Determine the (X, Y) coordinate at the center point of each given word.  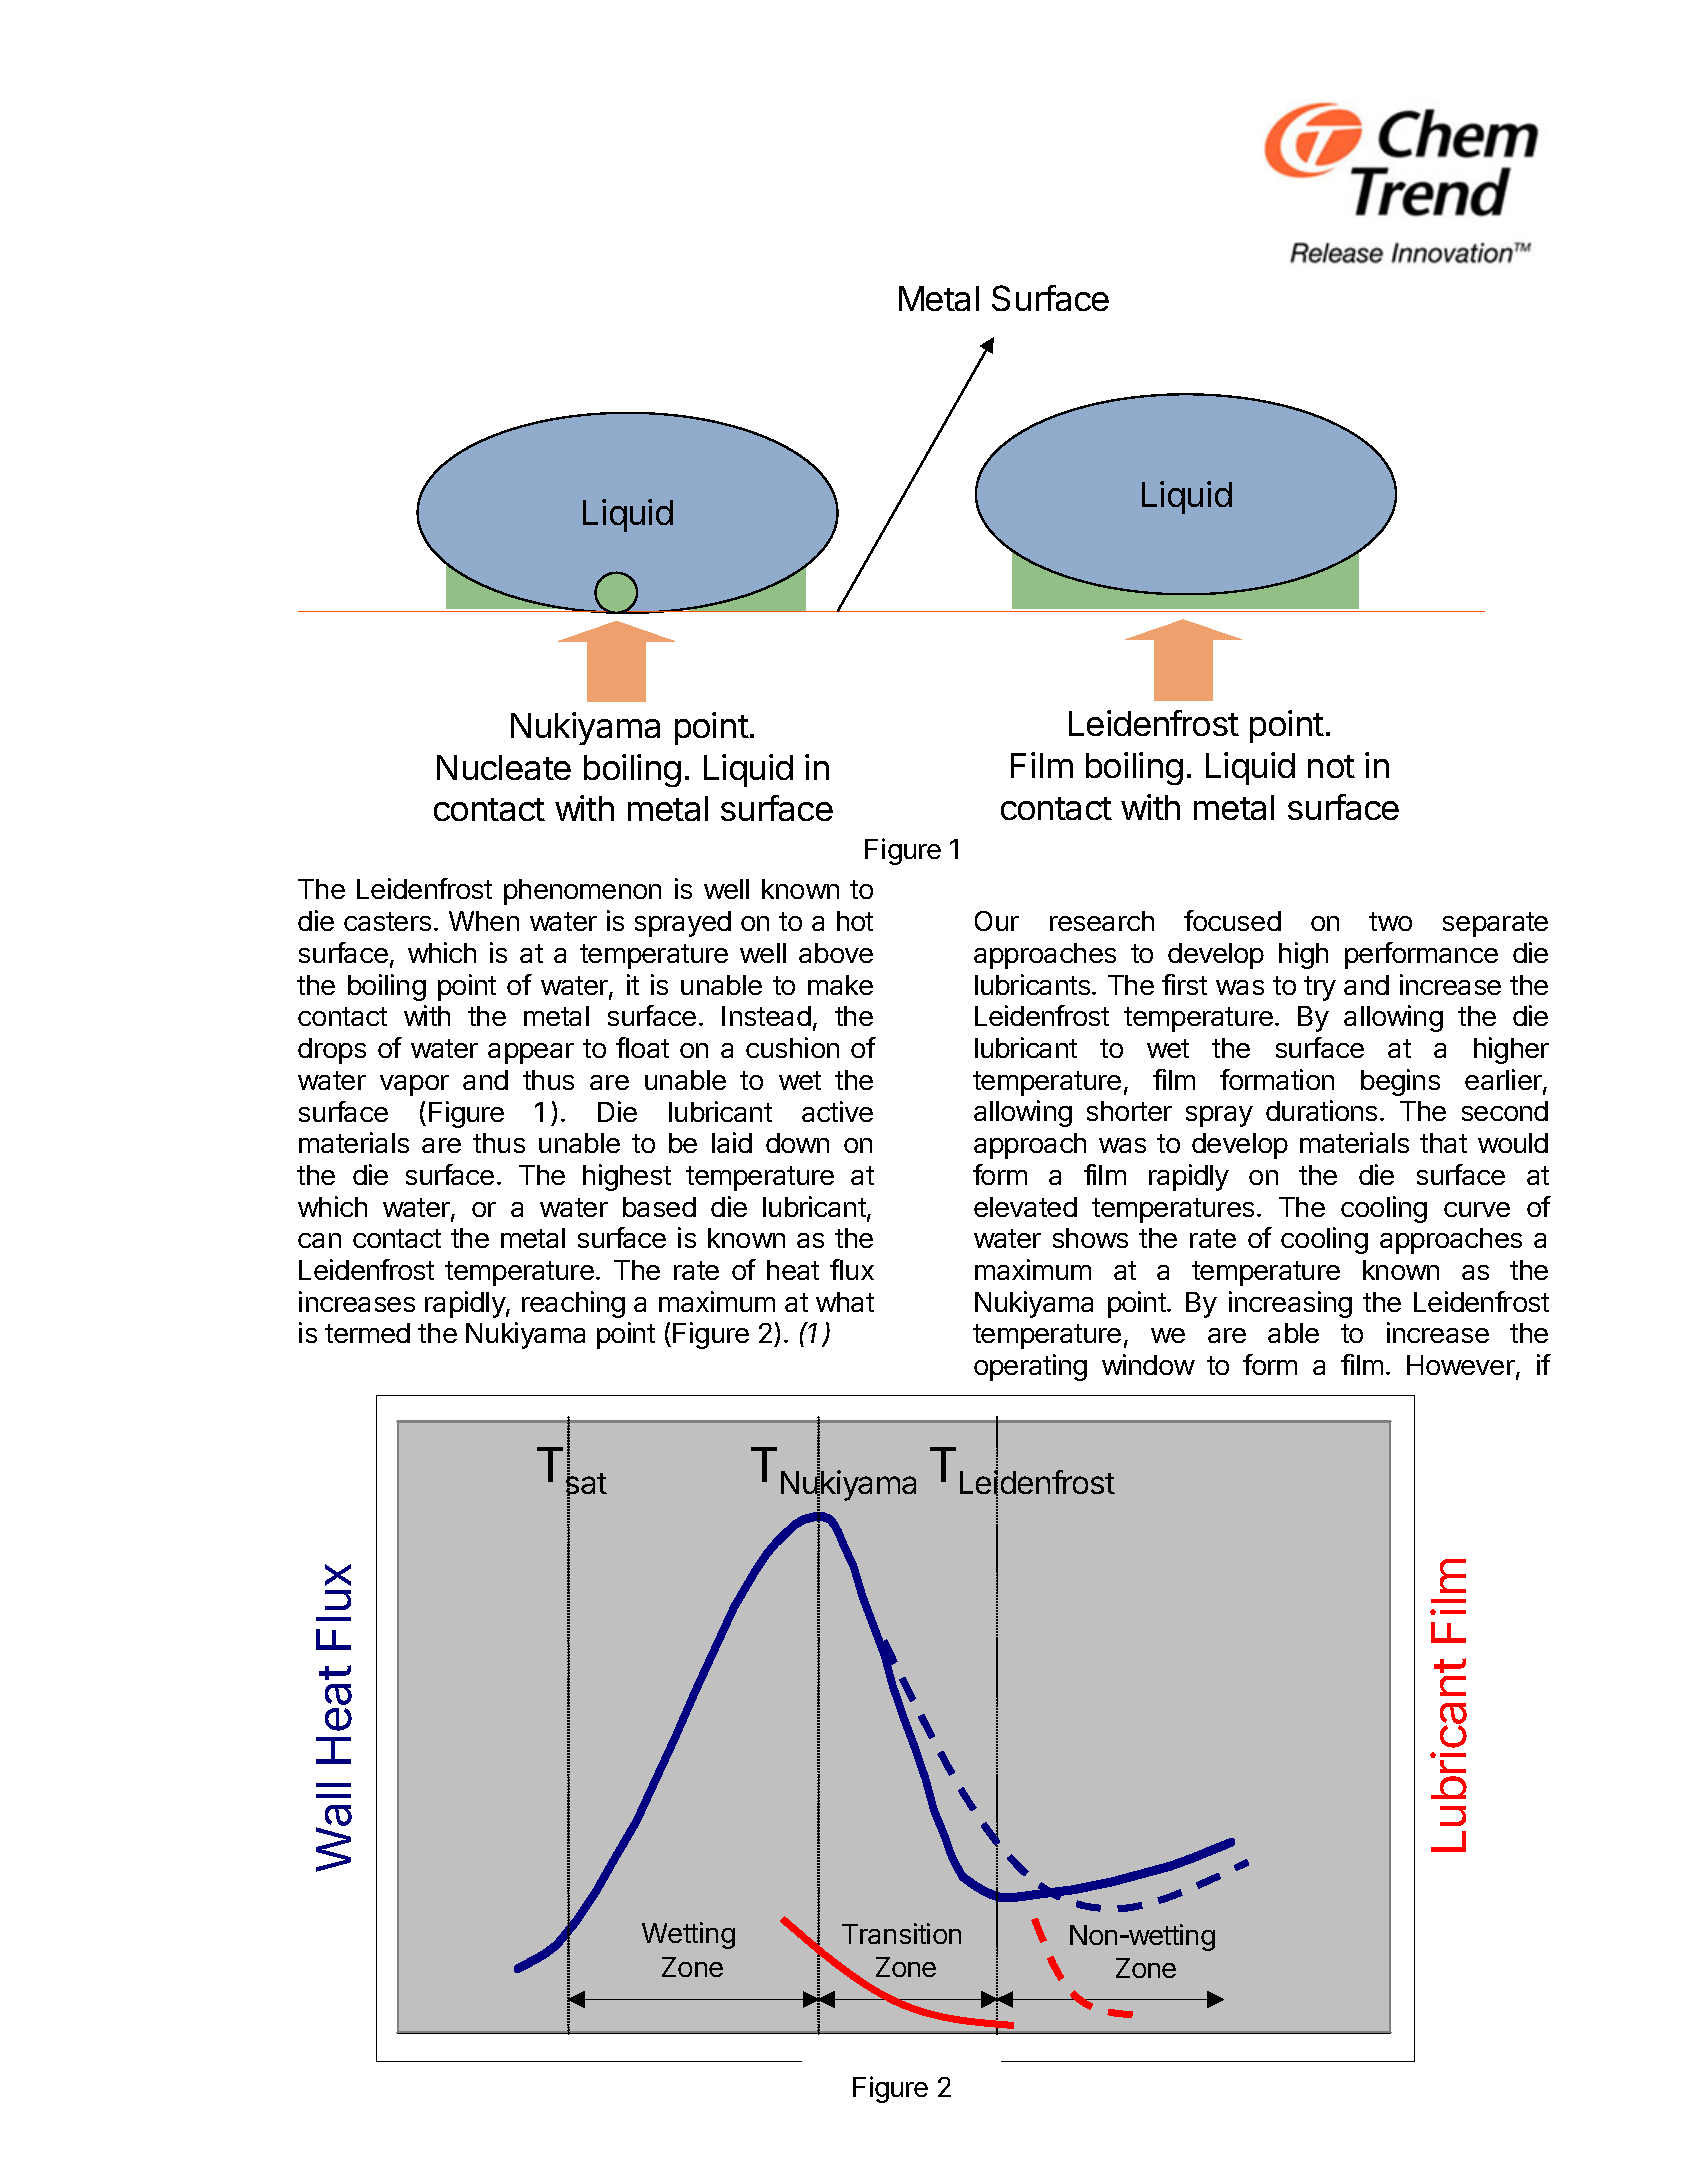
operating (1030, 1367)
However (1462, 1366)
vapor (414, 1085)
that (1443, 1143)
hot (855, 921)
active (837, 1111)
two (1390, 921)
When (484, 921)
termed (367, 1333)
